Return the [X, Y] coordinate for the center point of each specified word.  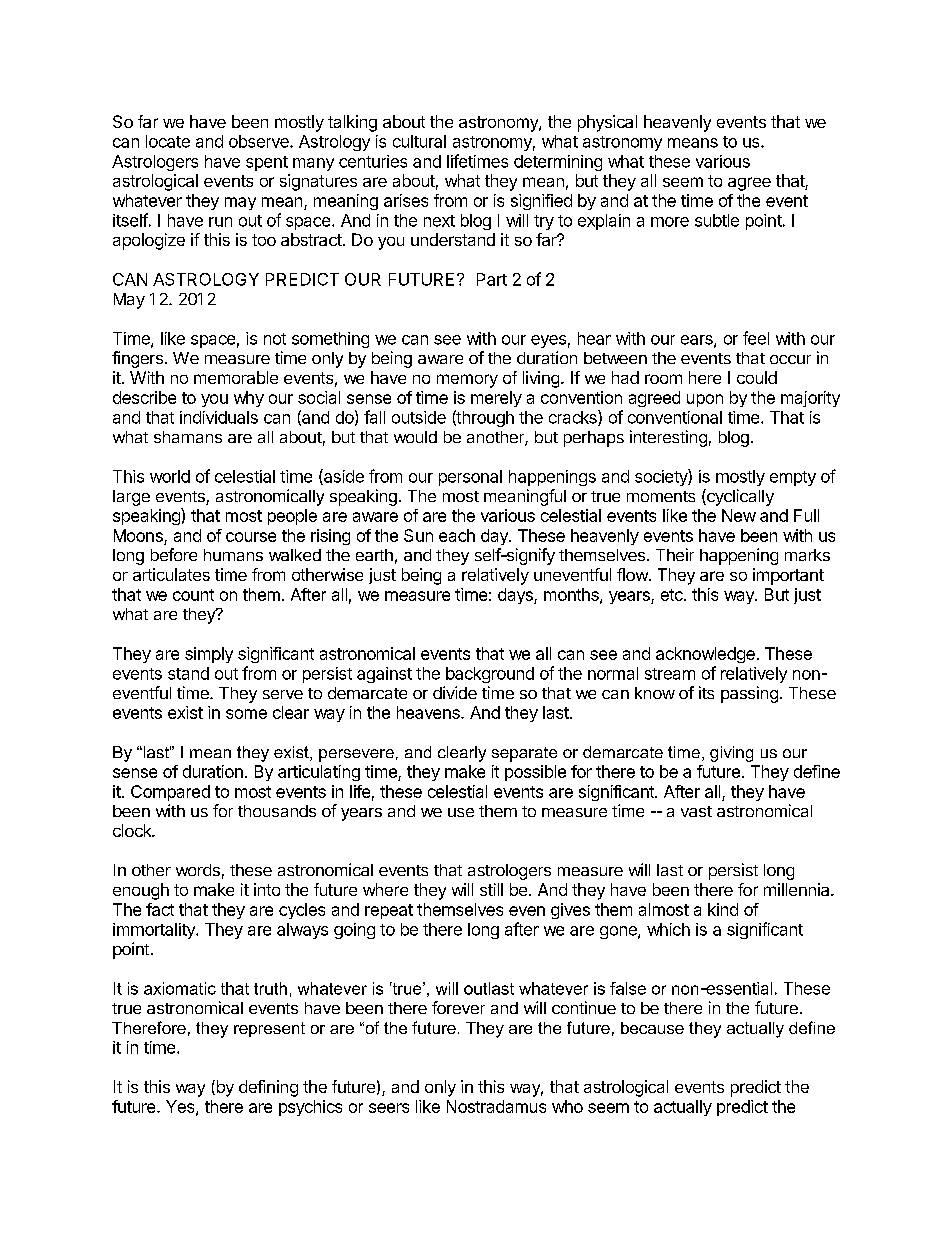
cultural [419, 141]
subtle [717, 220]
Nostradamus [496, 1106]
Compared [170, 793]
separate [524, 754]
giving [731, 754]
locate [168, 141]
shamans [188, 437]
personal [470, 478]
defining [268, 1088]
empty [793, 478]
